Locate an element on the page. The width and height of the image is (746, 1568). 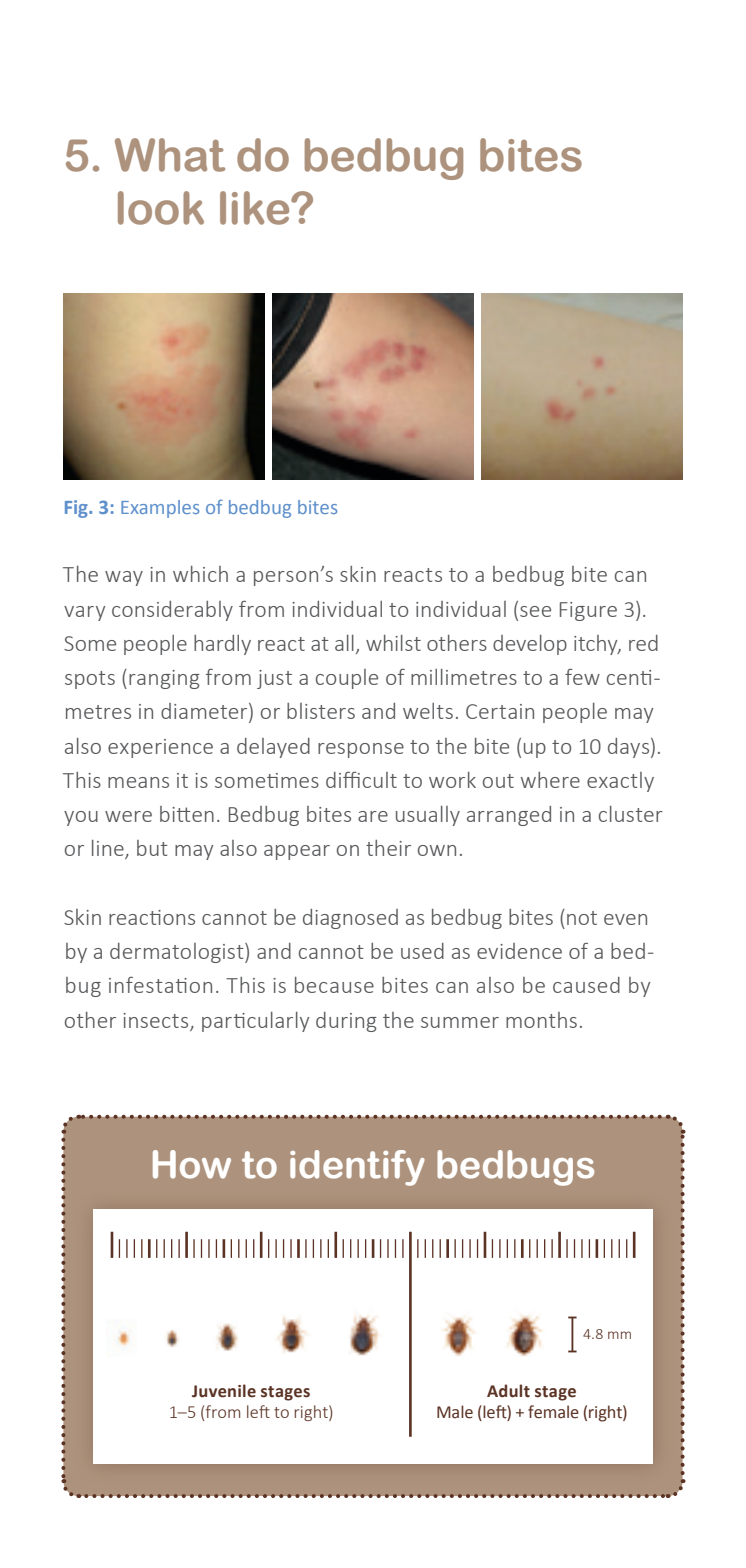
whilst is located at coordinates (393, 643).
